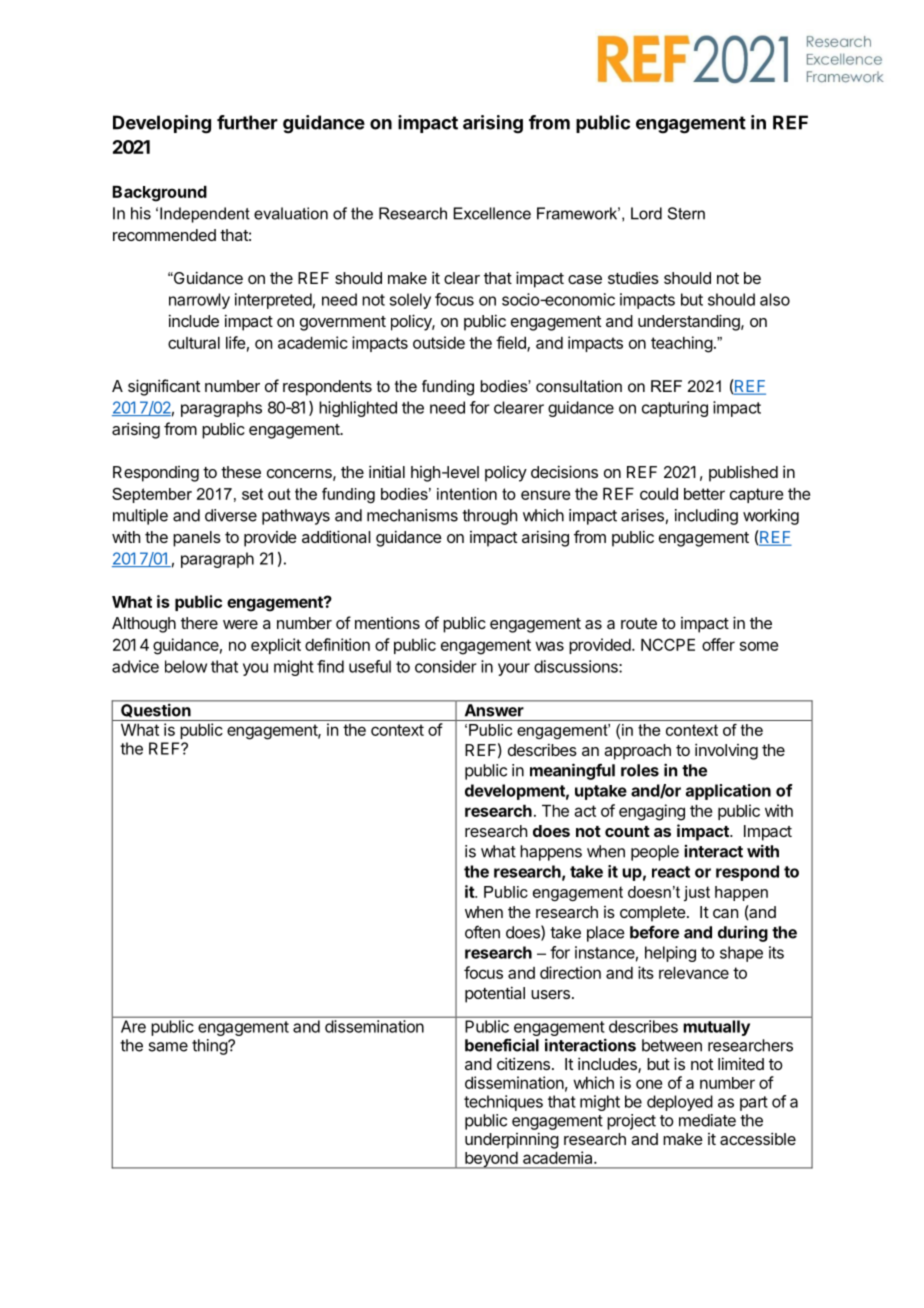  Describe the element at coordinates (491, 1160) in the document. I see `beyond` at that location.
